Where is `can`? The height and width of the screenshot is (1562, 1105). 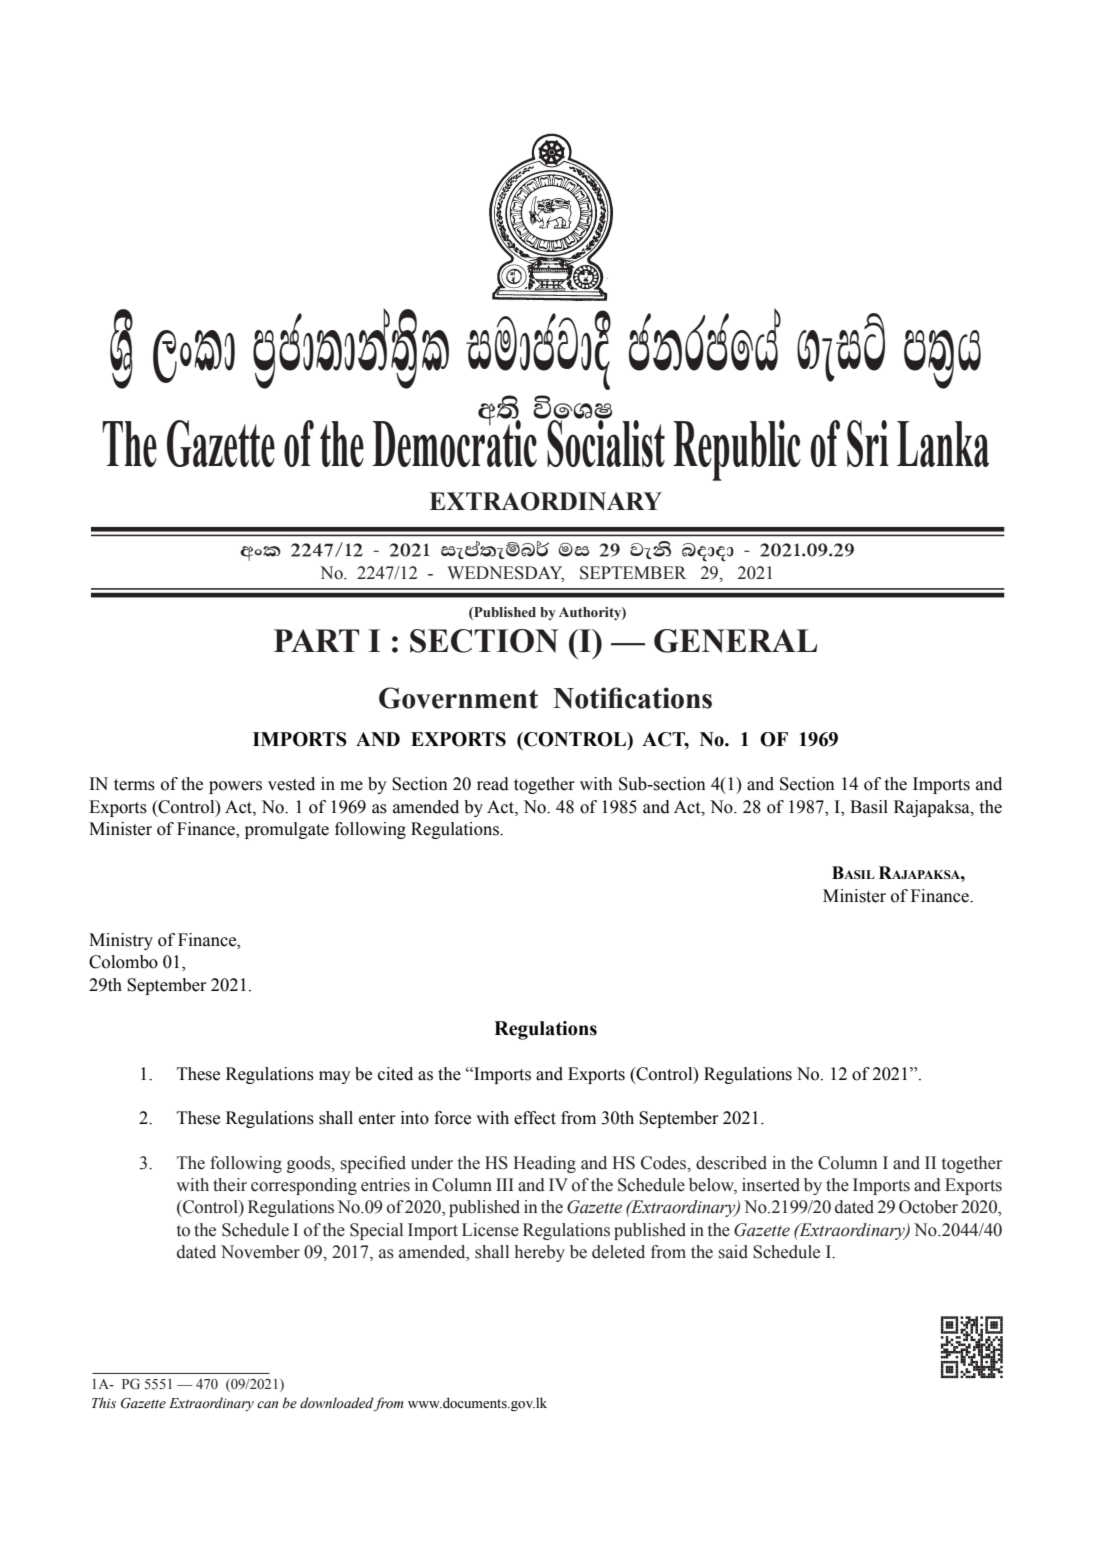 can is located at coordinates (267, 1404).
